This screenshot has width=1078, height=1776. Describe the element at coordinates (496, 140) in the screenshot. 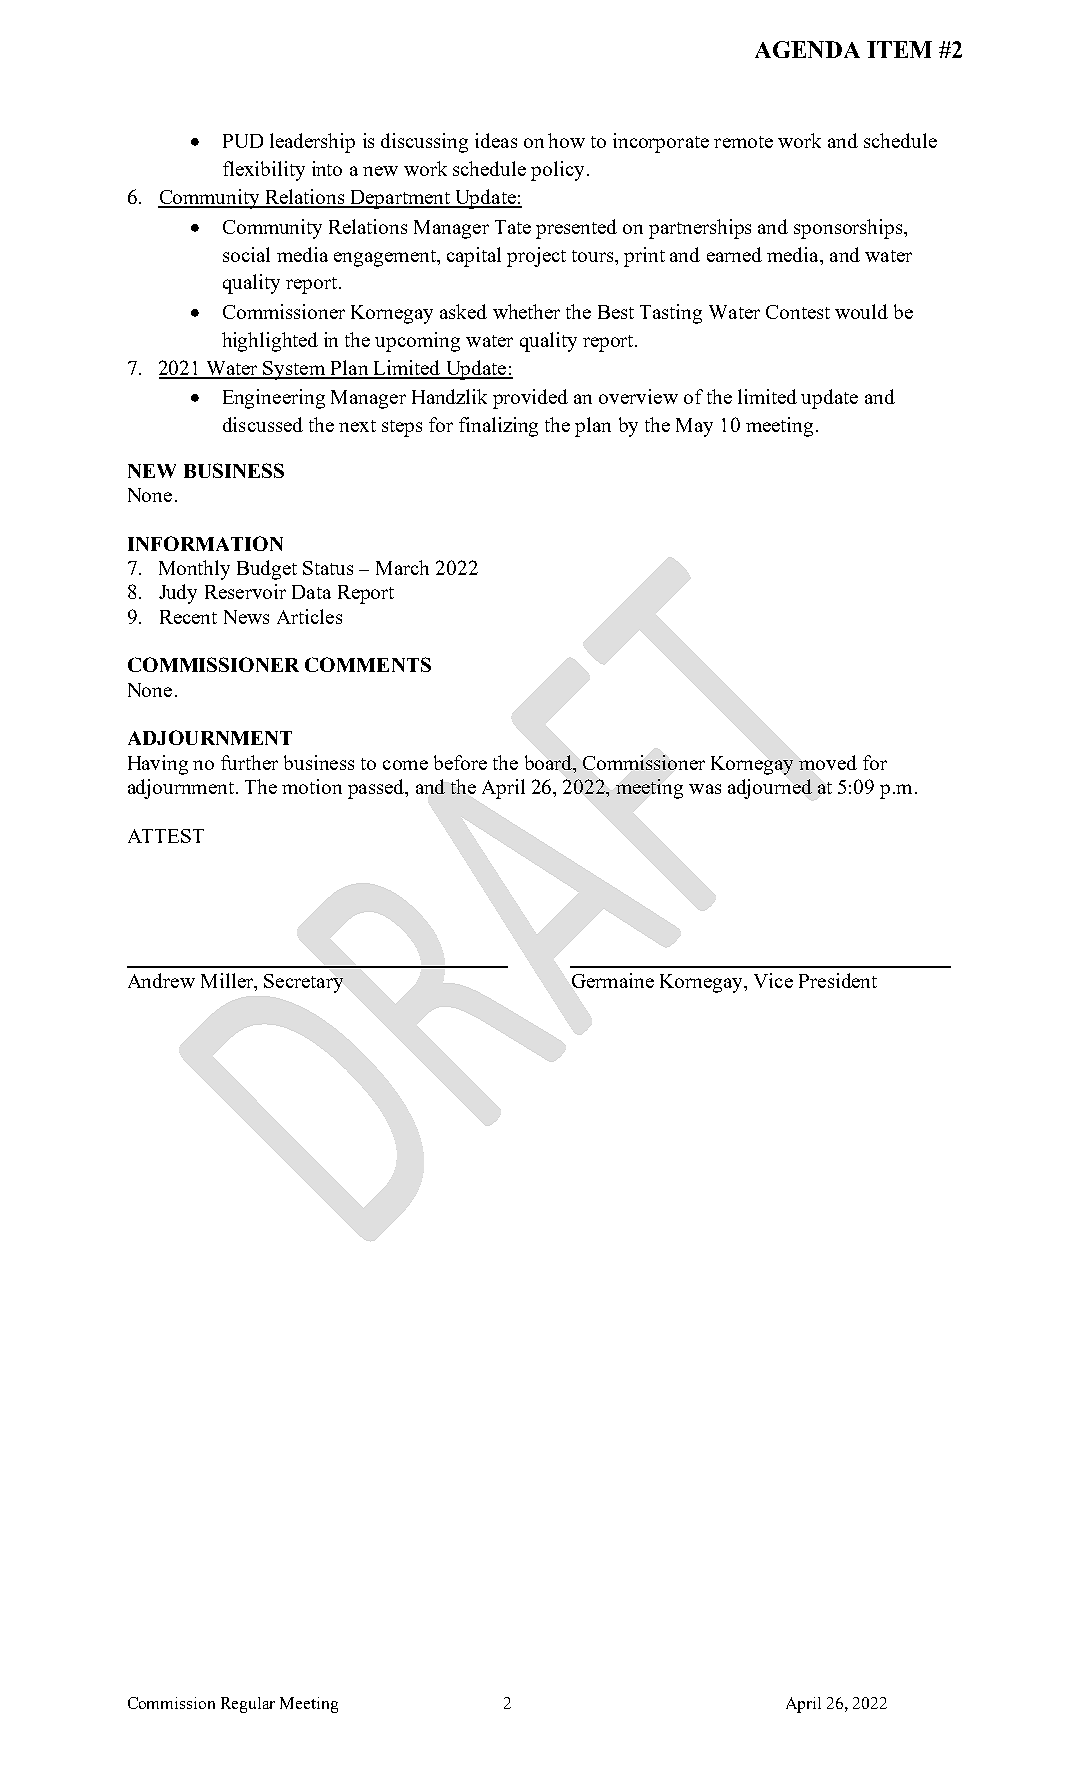

I see `ideas` at that location.
